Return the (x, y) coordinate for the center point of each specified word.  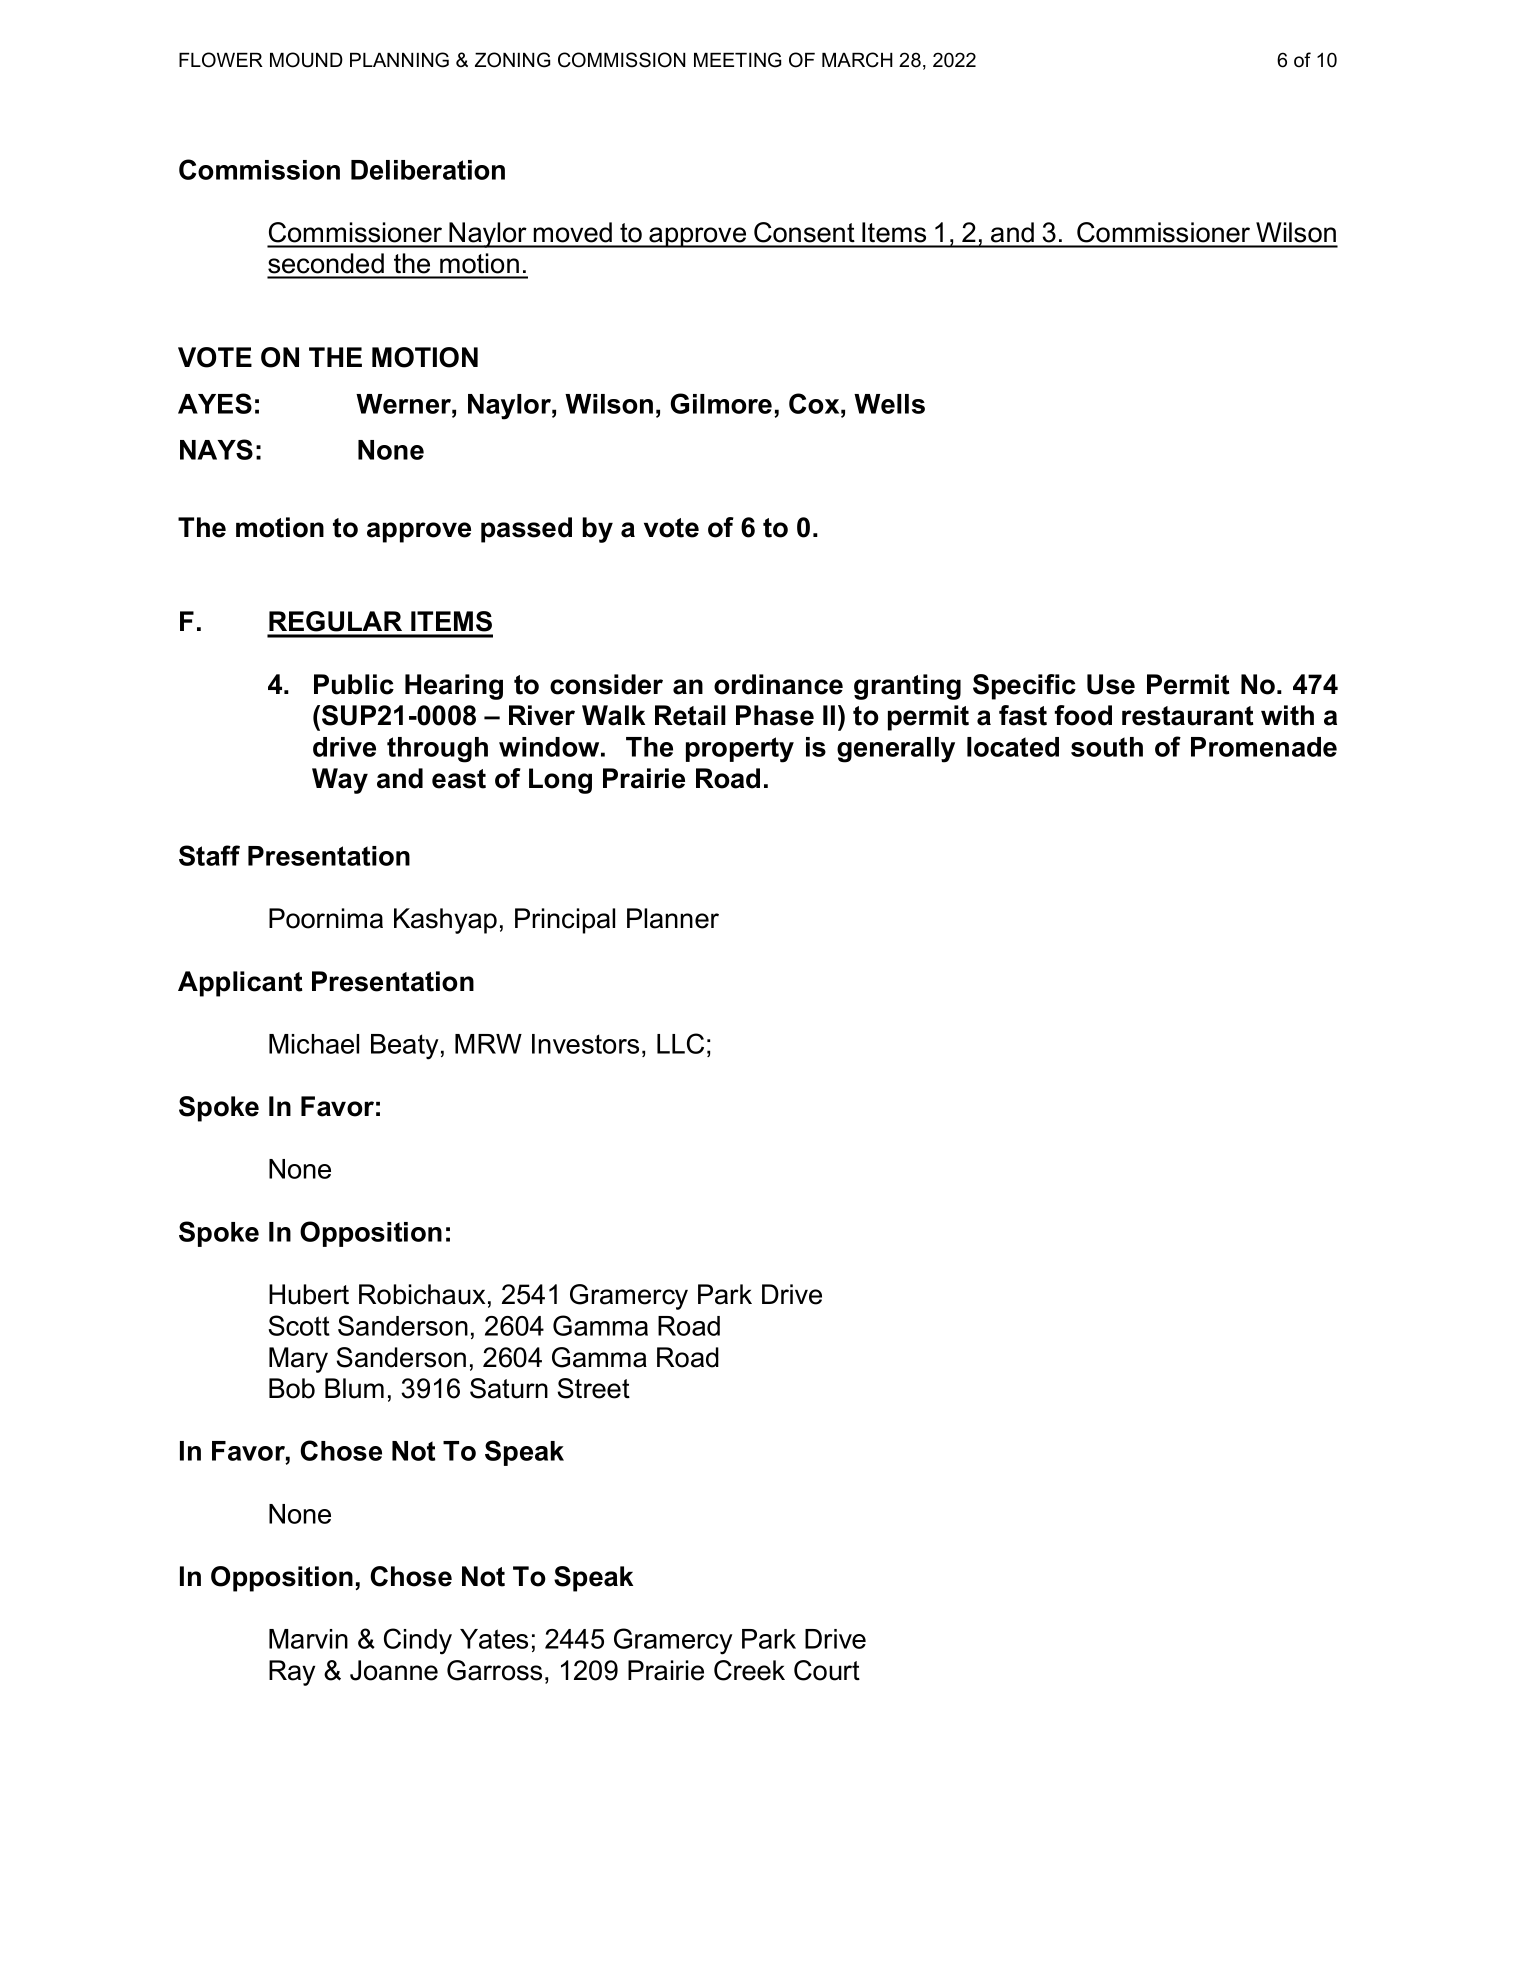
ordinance (778, 684)
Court (827, 1670)
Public (354, 684)
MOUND (306, 60)
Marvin (308, 1639)
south (1107, 747)
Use (1111, 684)
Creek (749, 1670)
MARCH (857, 60)
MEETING (737, 60)
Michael (314, 1044)
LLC (680, 1043)
